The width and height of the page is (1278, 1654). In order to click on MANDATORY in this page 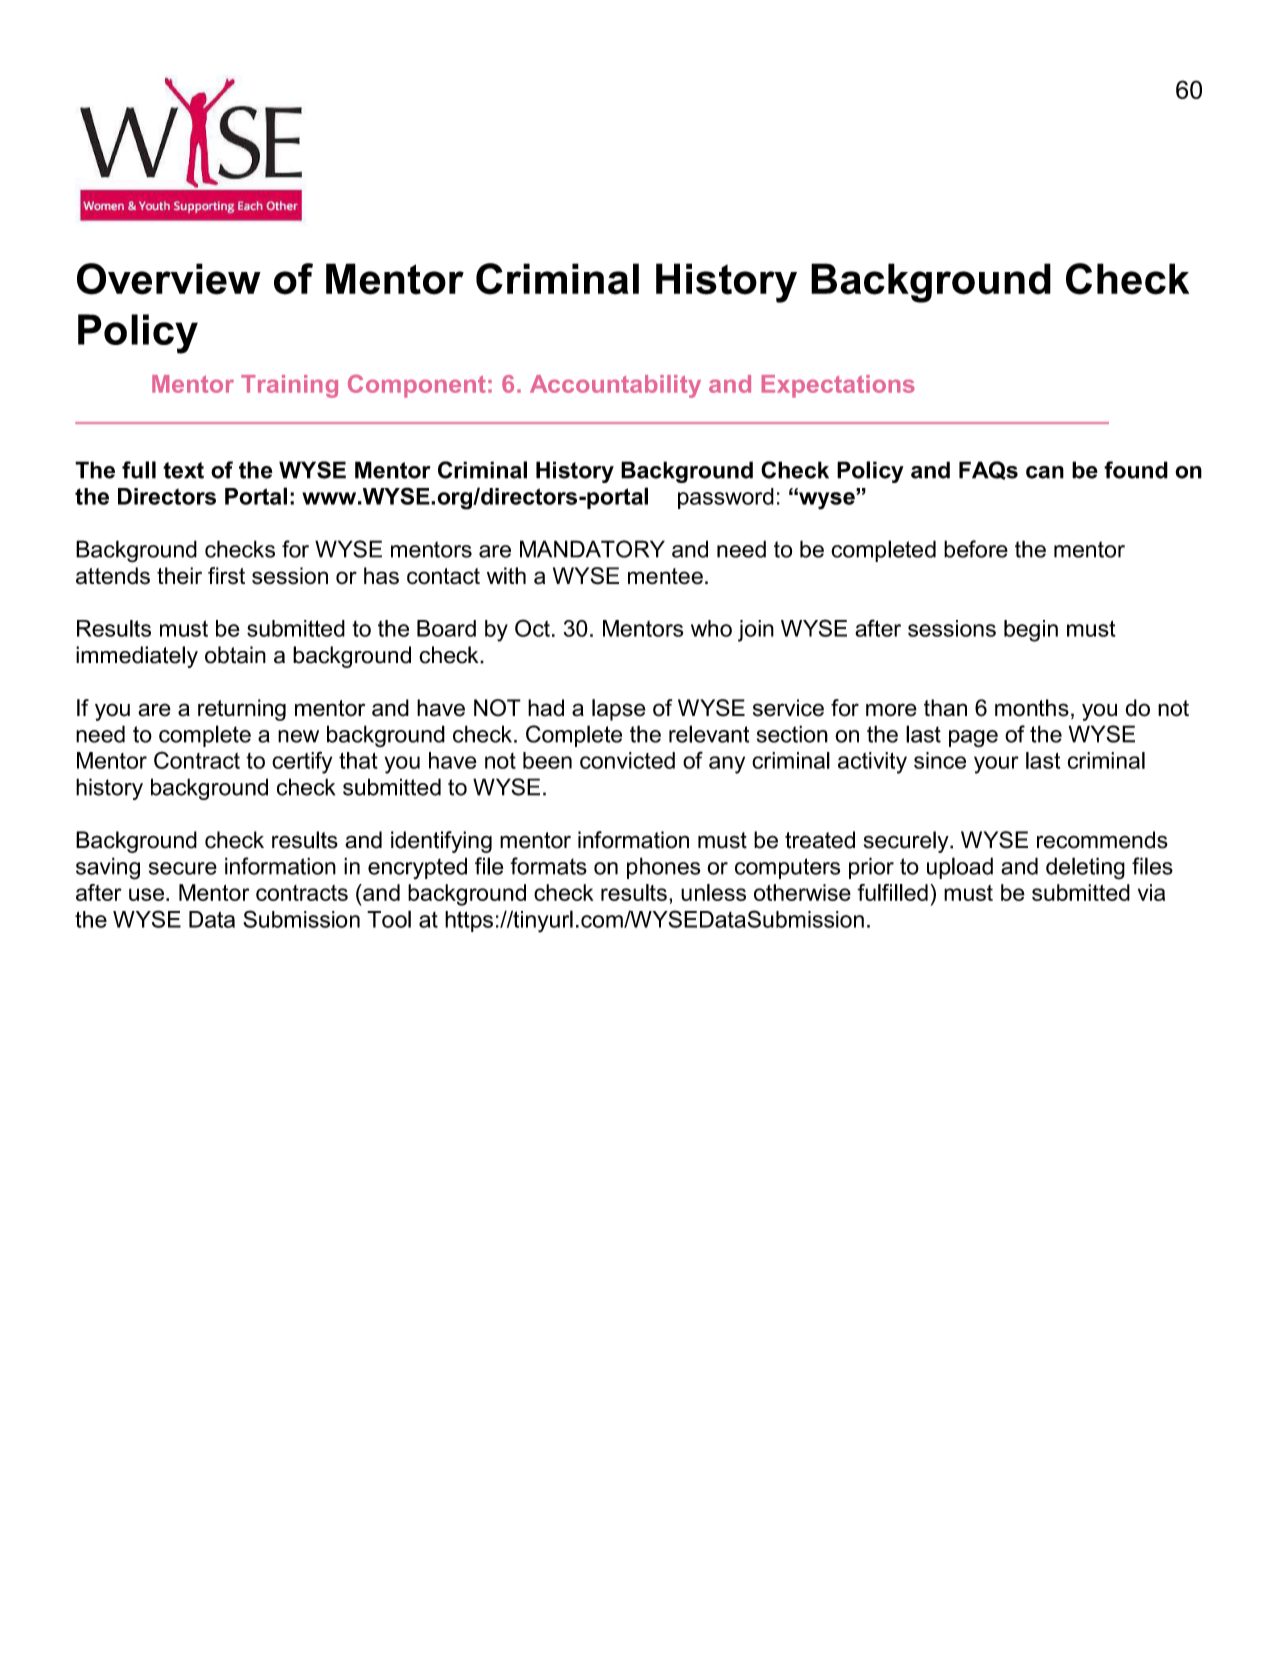, I will do `click(592, 549)`.
